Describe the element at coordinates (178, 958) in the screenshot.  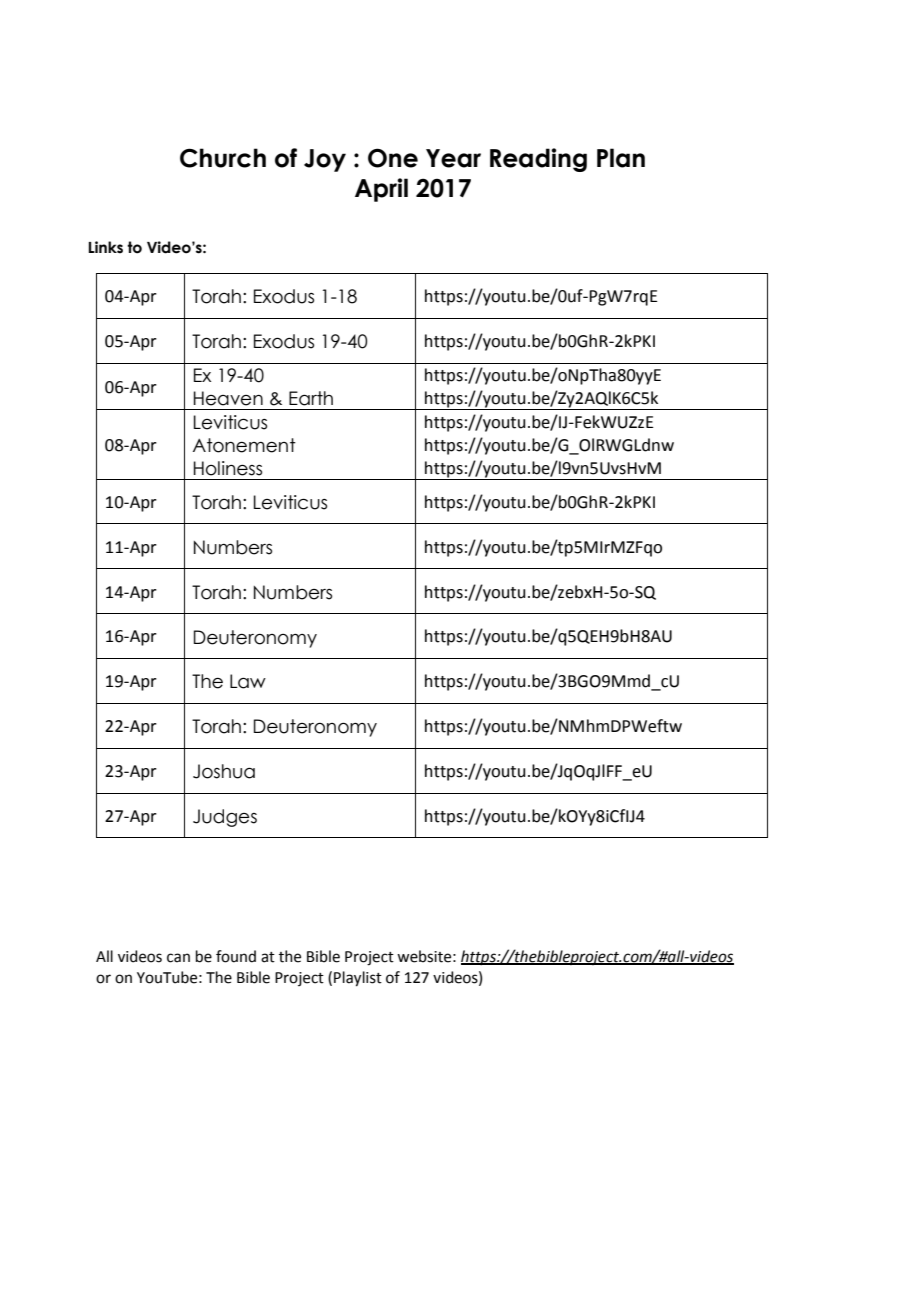
I see `can` at that location.
